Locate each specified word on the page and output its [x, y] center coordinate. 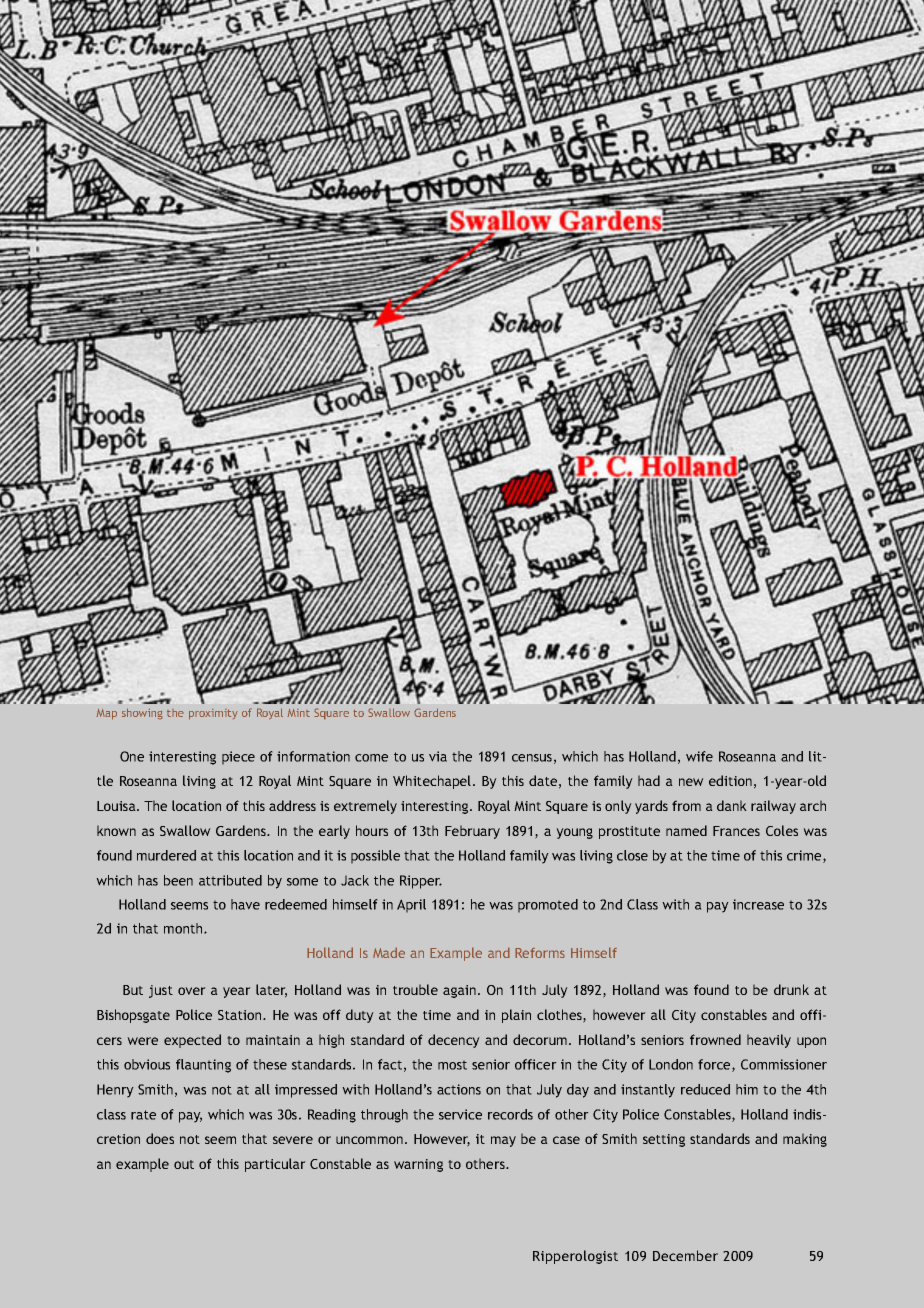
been [178, 880]
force [715, 1065]
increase [758, 904]
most [452, 1065]
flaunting [203, 1066]
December [685, 1255]
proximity [213, 714]
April [411, 906]
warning [418, 1165]
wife [699, 756]
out [184, 1164]
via [438, 756]
